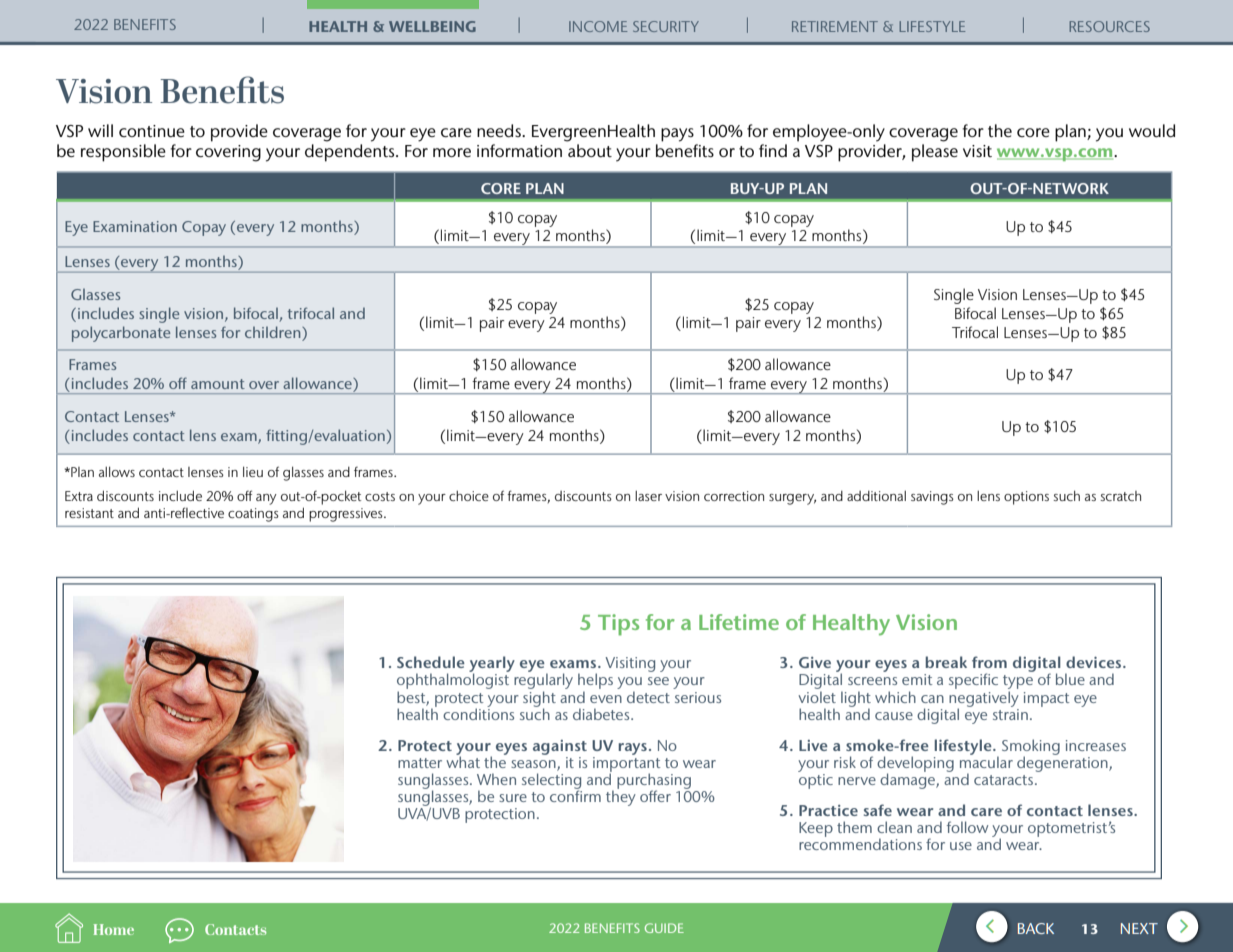 The width and height of the screenshot is (1233, 952). I want to click on GUIDE, so click(664, 928).
